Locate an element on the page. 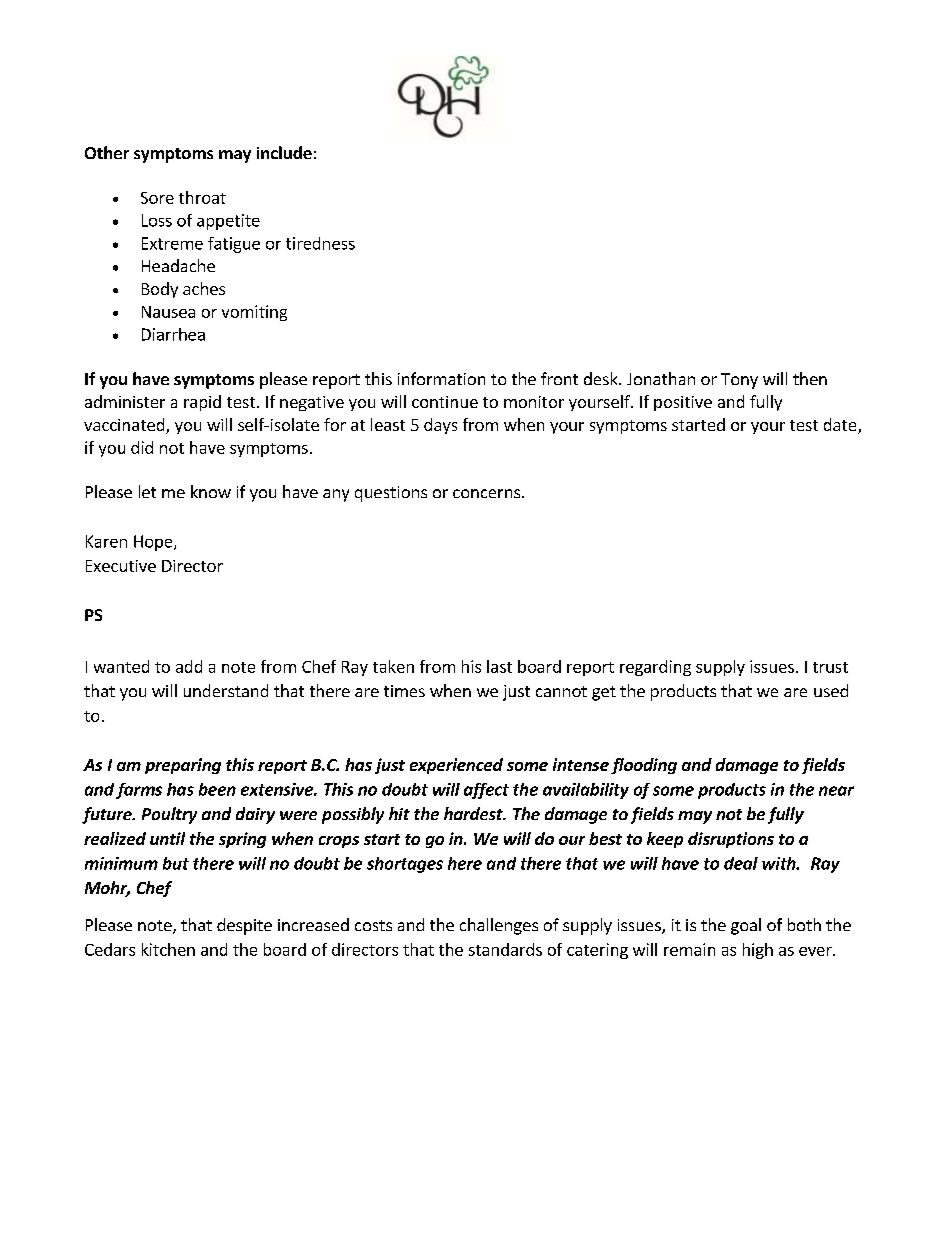 Image resolution: width=952 pixels, height=1233 pixels. include is located at coordinates (284, 152).
